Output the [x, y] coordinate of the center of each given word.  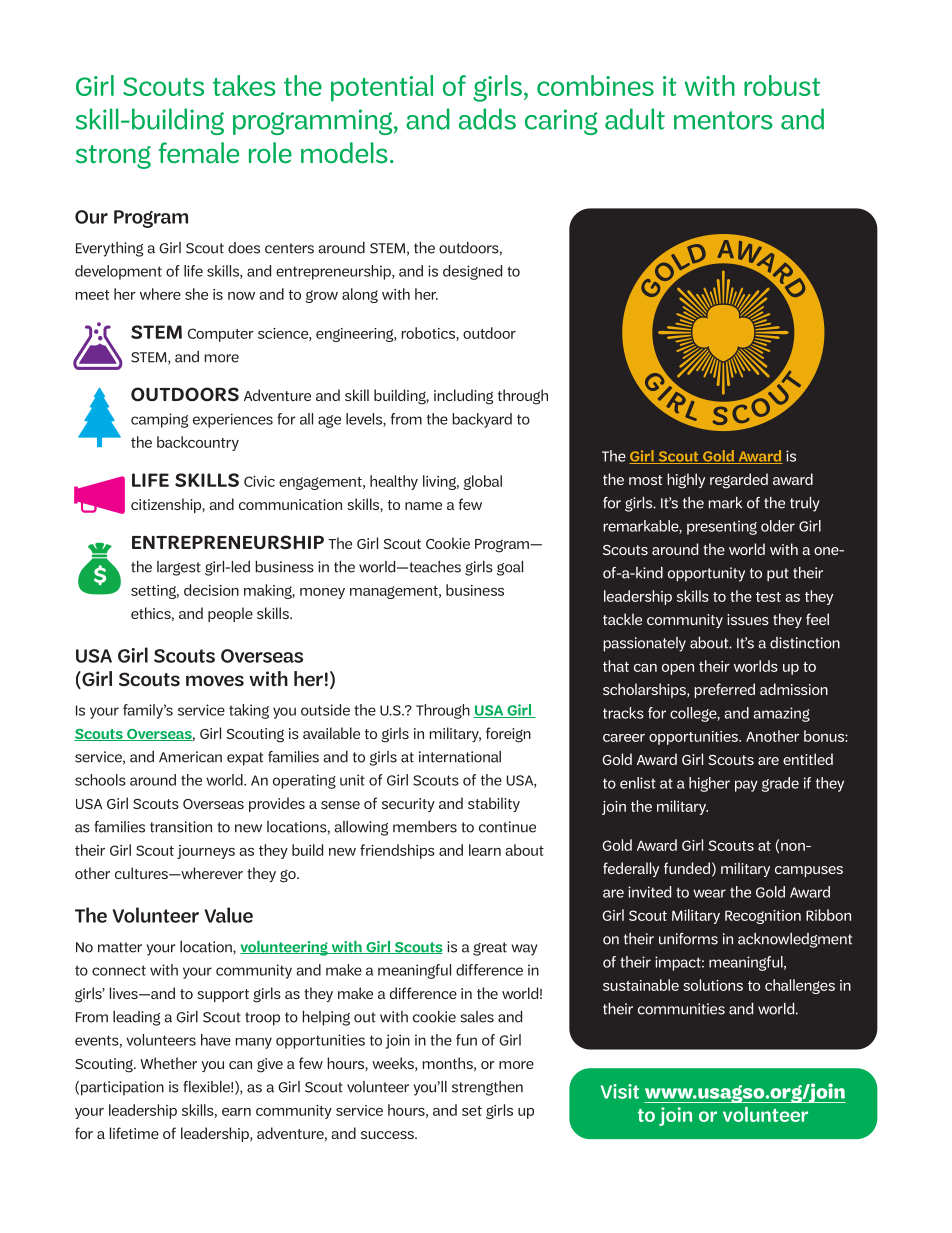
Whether [168, 1063]
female [199, 153]
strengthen [487, 1088]
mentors [723, 120]
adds [487, 119]
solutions [713, 985]
